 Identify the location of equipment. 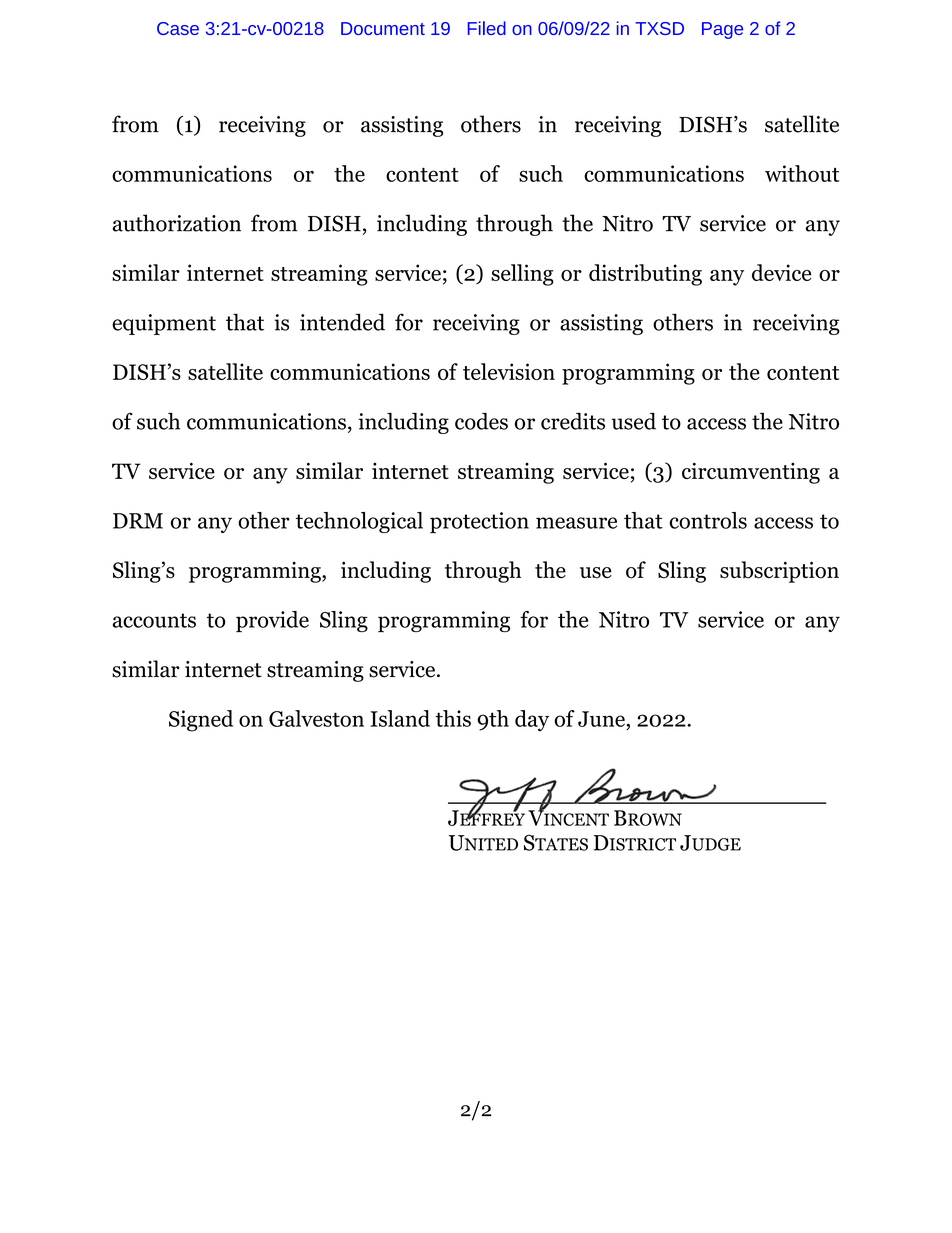
(164, 324).
